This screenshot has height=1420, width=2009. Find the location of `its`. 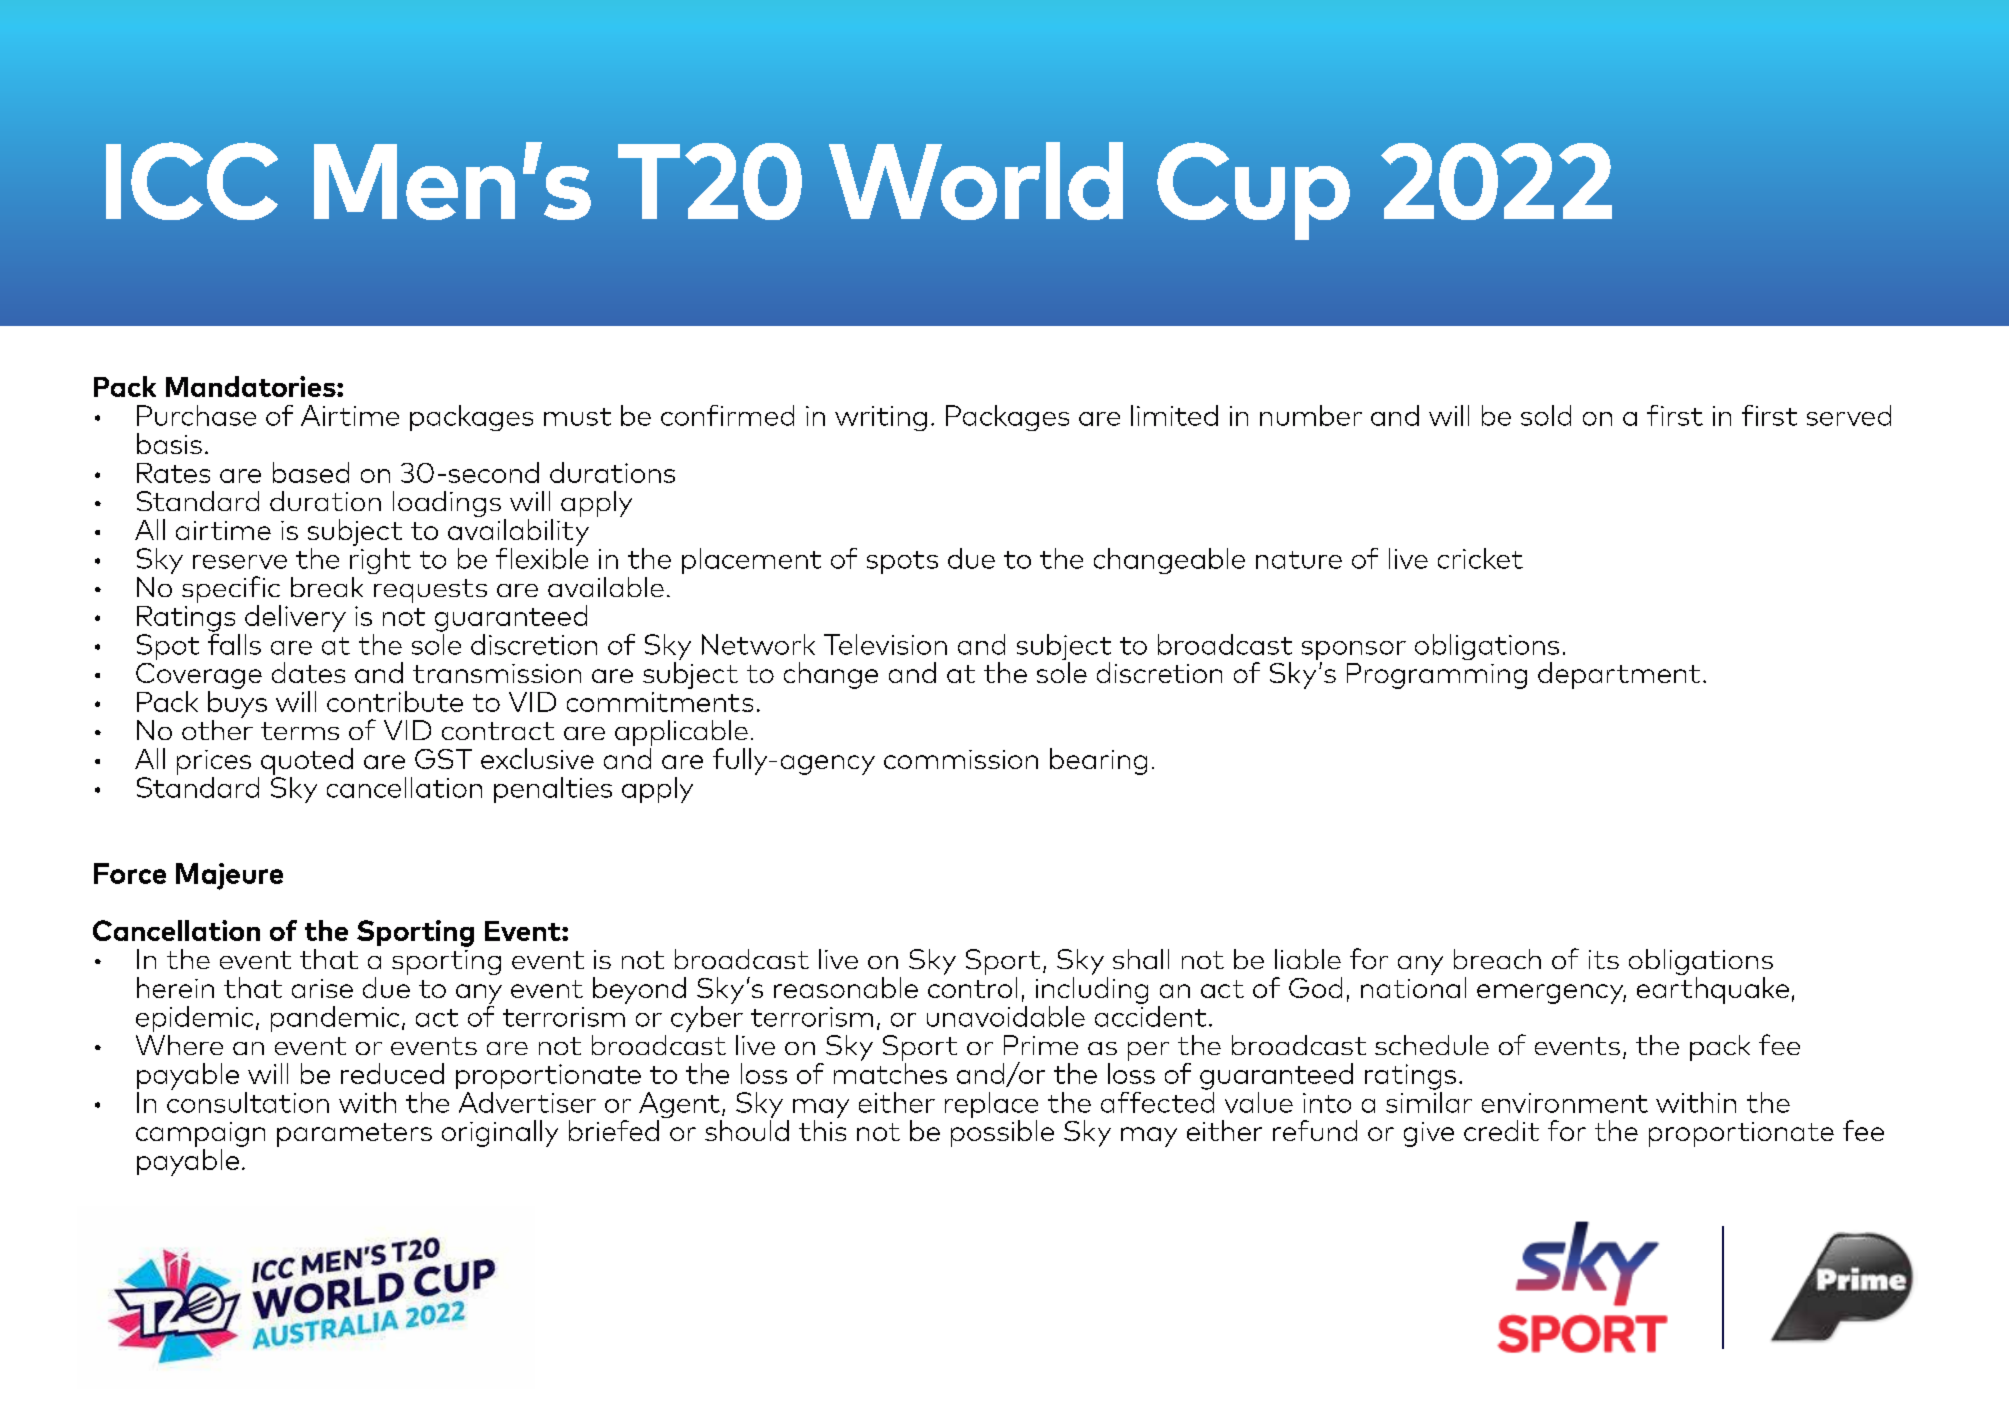

its is located at coordinates (1604, 959).
